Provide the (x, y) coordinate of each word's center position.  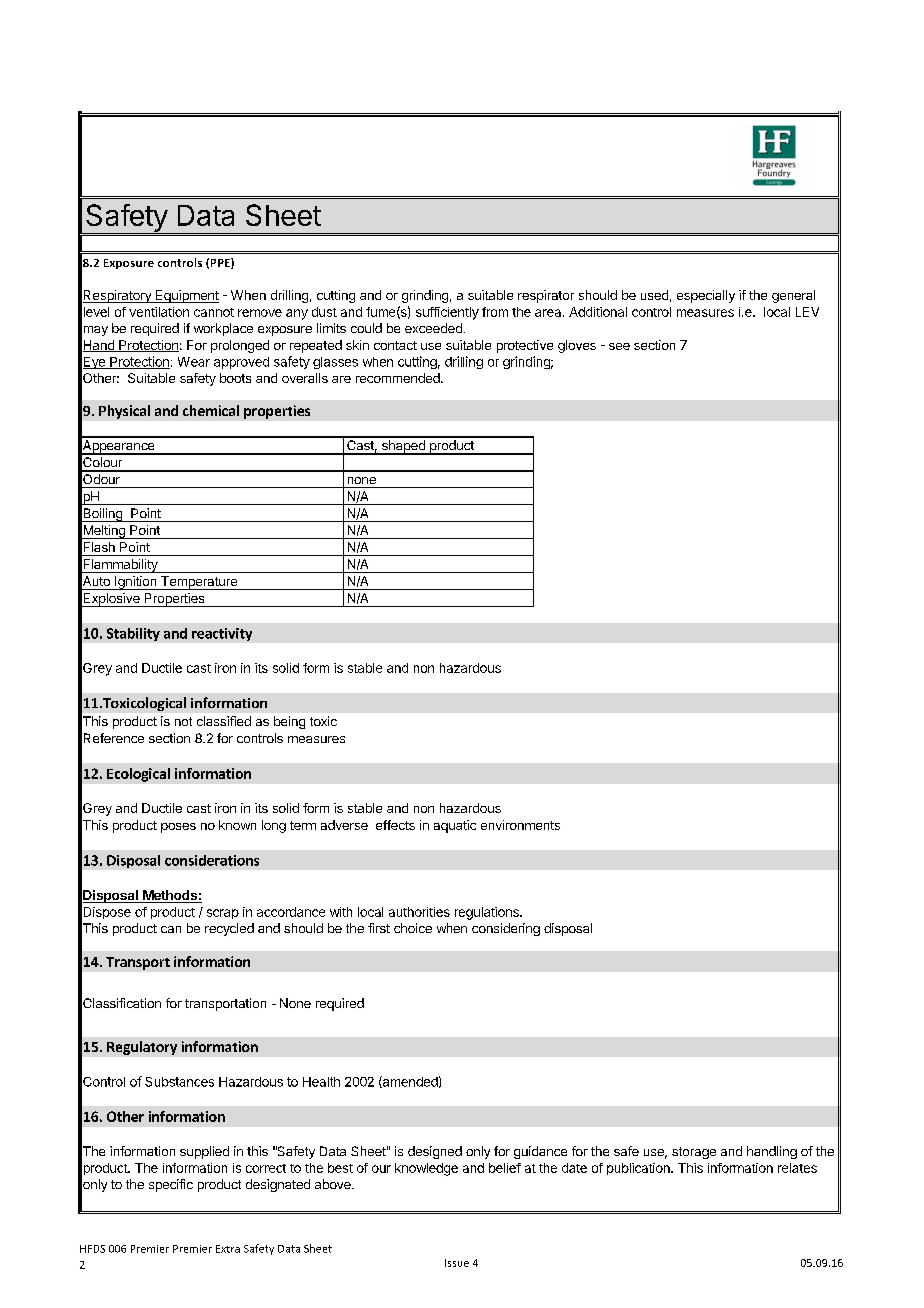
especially (706, 296)
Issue (457, 1263)
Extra (228, 1249)
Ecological (138, 775)
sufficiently (447, 313)
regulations (488, 913)
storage (694, 1153)
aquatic (455, 826)
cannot (214, 312)
